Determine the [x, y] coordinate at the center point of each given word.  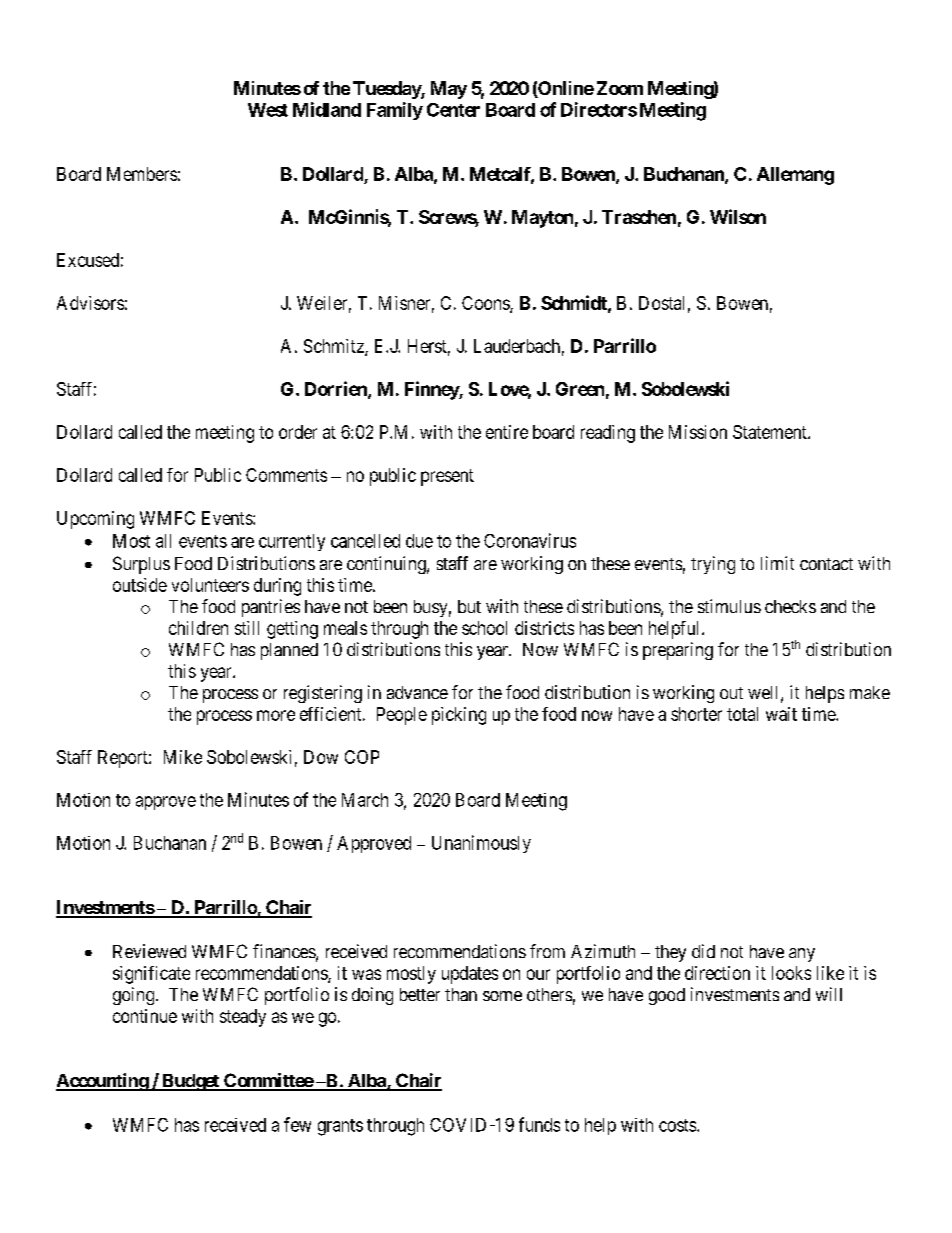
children [198, 628]
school [484, 628]
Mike [183, 757]
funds [539, 1124]
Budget [190, 1082]
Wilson [738, 216]
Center [453, 110]
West [268, 110]
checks [790, 606]
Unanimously [481, 844]
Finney [432, 390]
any [802, 955]
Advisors [90, 303]
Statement [771, 432]
